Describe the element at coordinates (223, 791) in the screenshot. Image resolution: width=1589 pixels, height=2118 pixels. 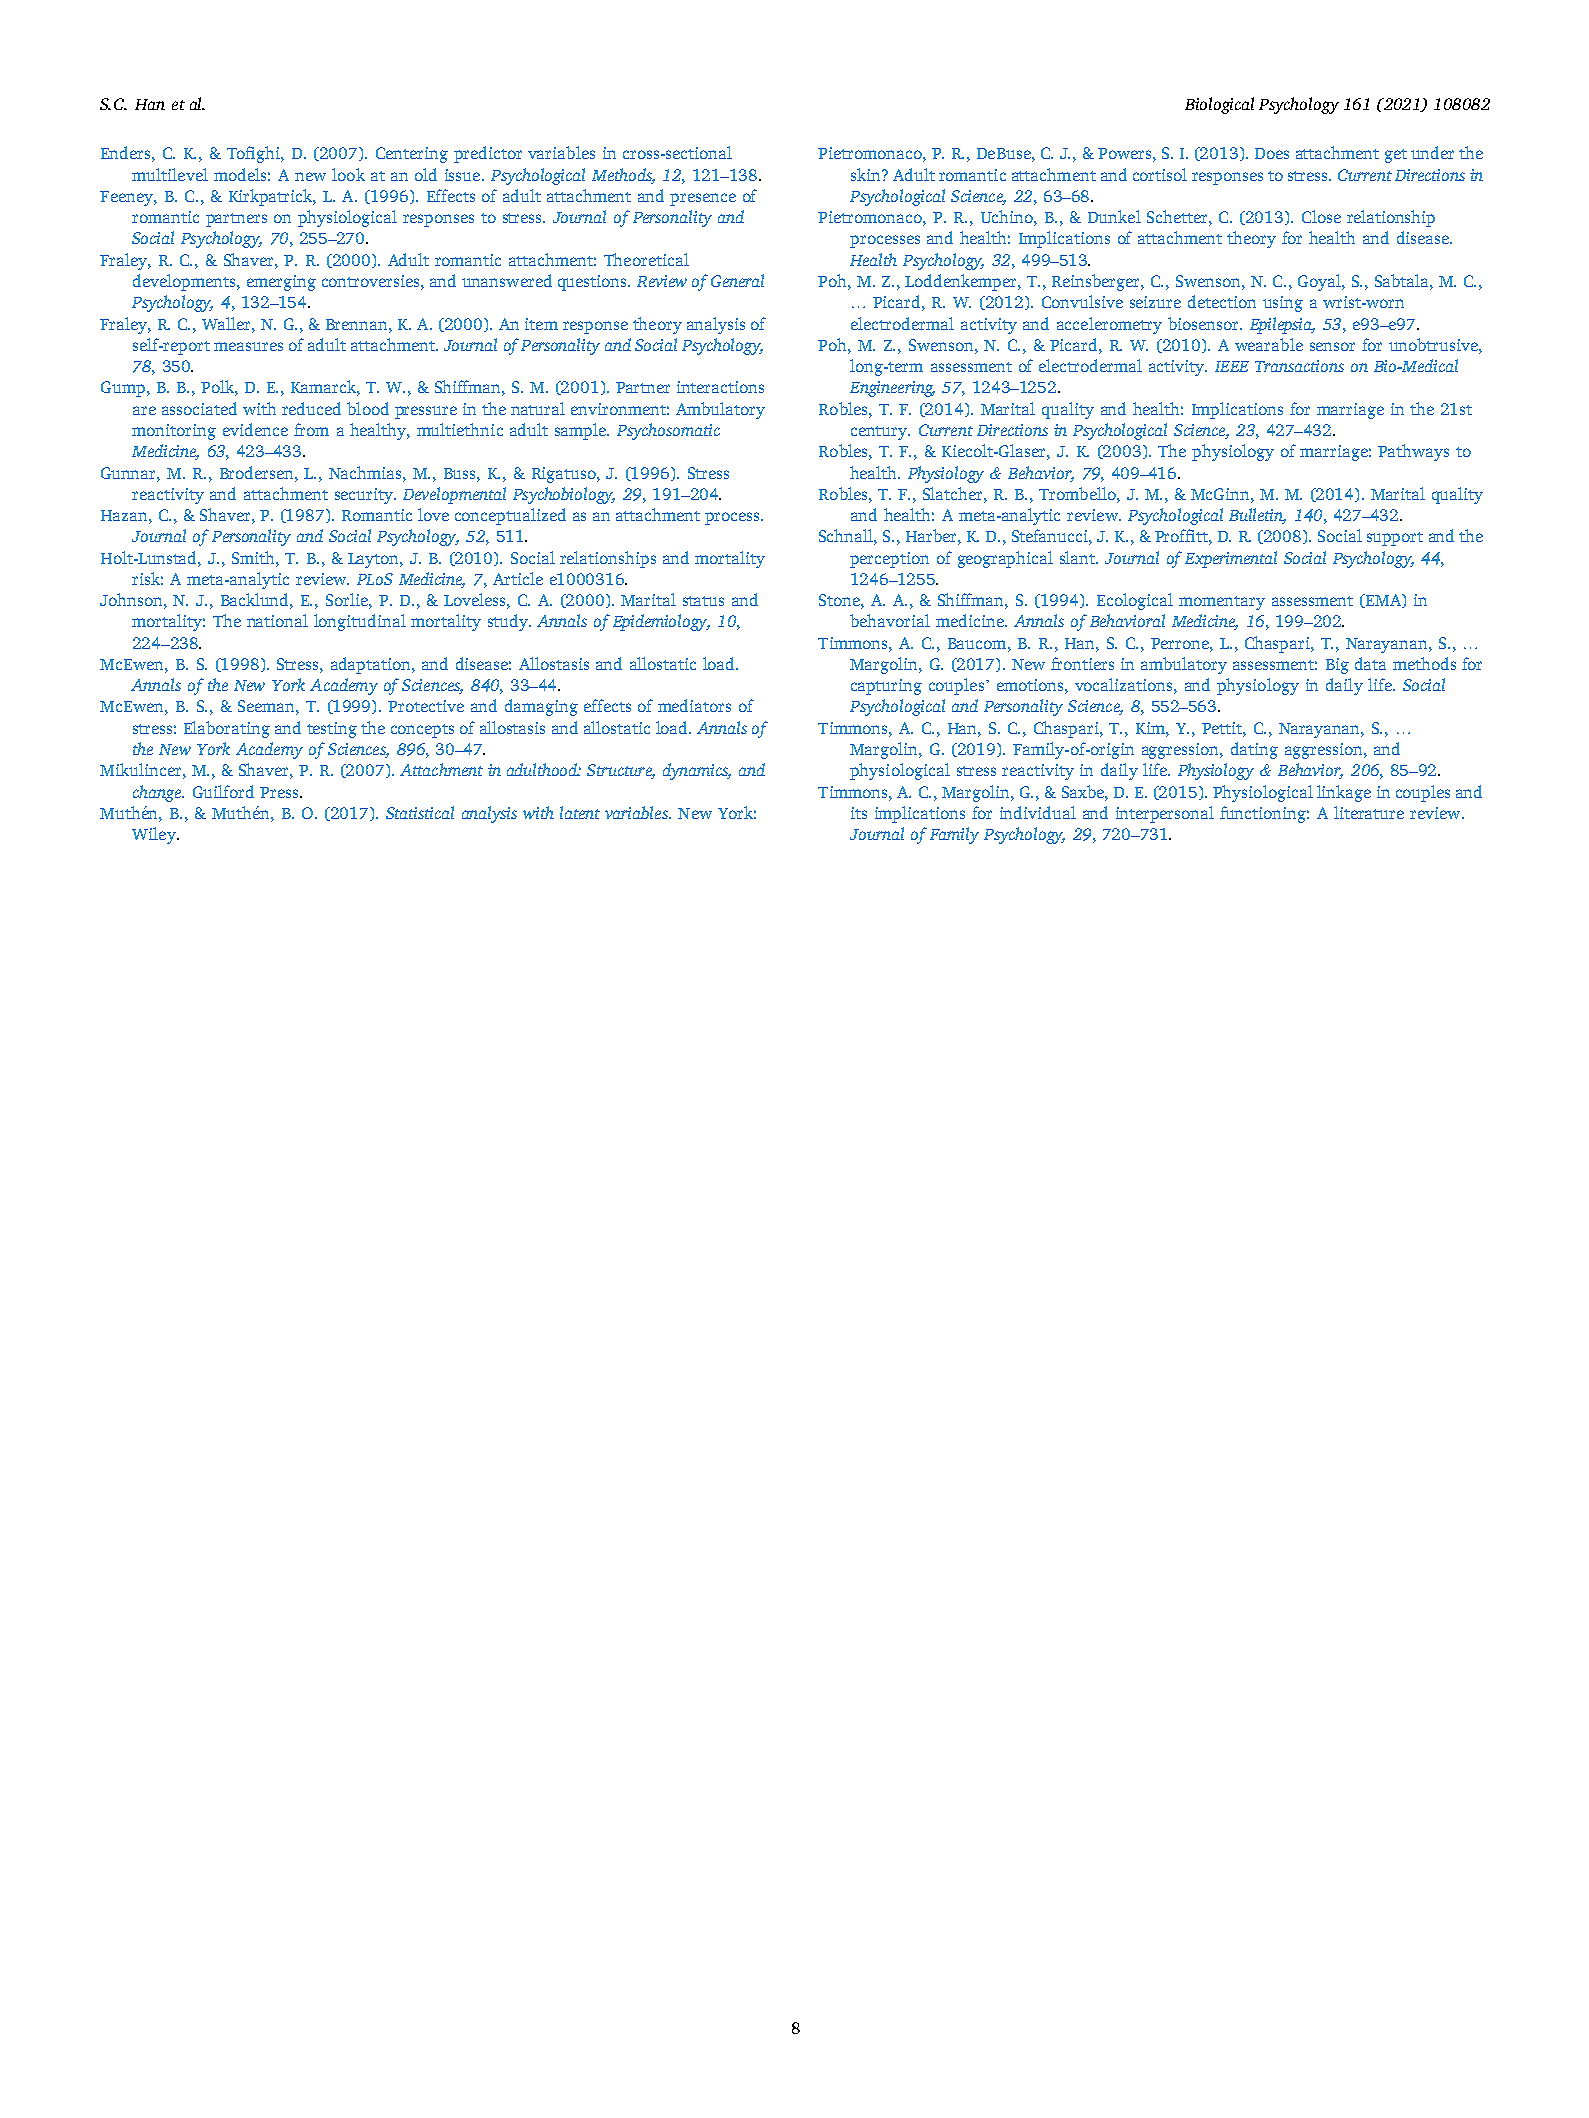
I see `Guilford` at that location.
